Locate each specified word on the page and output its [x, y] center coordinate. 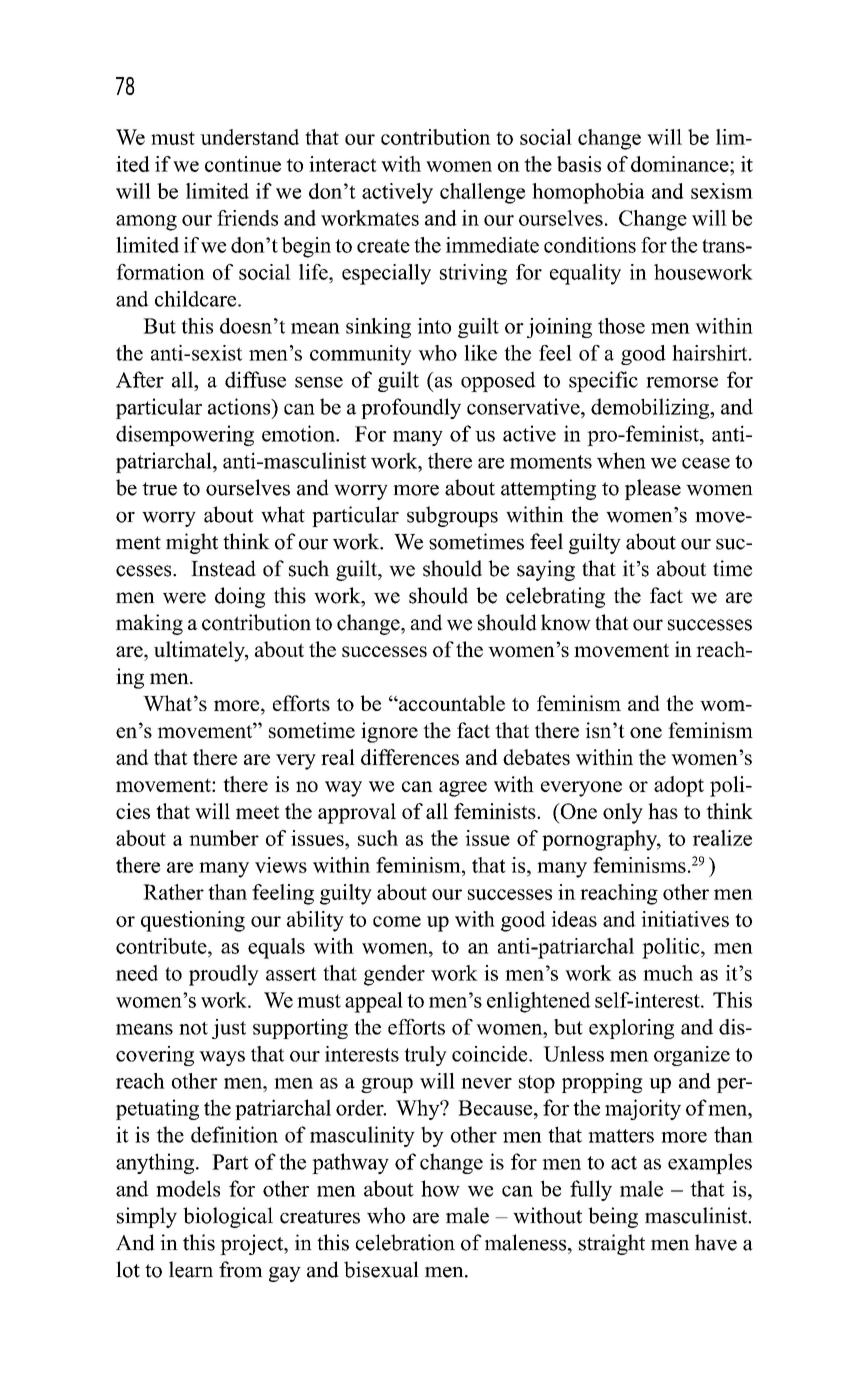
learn [191, 1269]
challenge [482, 193]
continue [243, 164]
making [149, 624]
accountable [451, 703]
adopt [679, 786]
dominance [681, 164]
